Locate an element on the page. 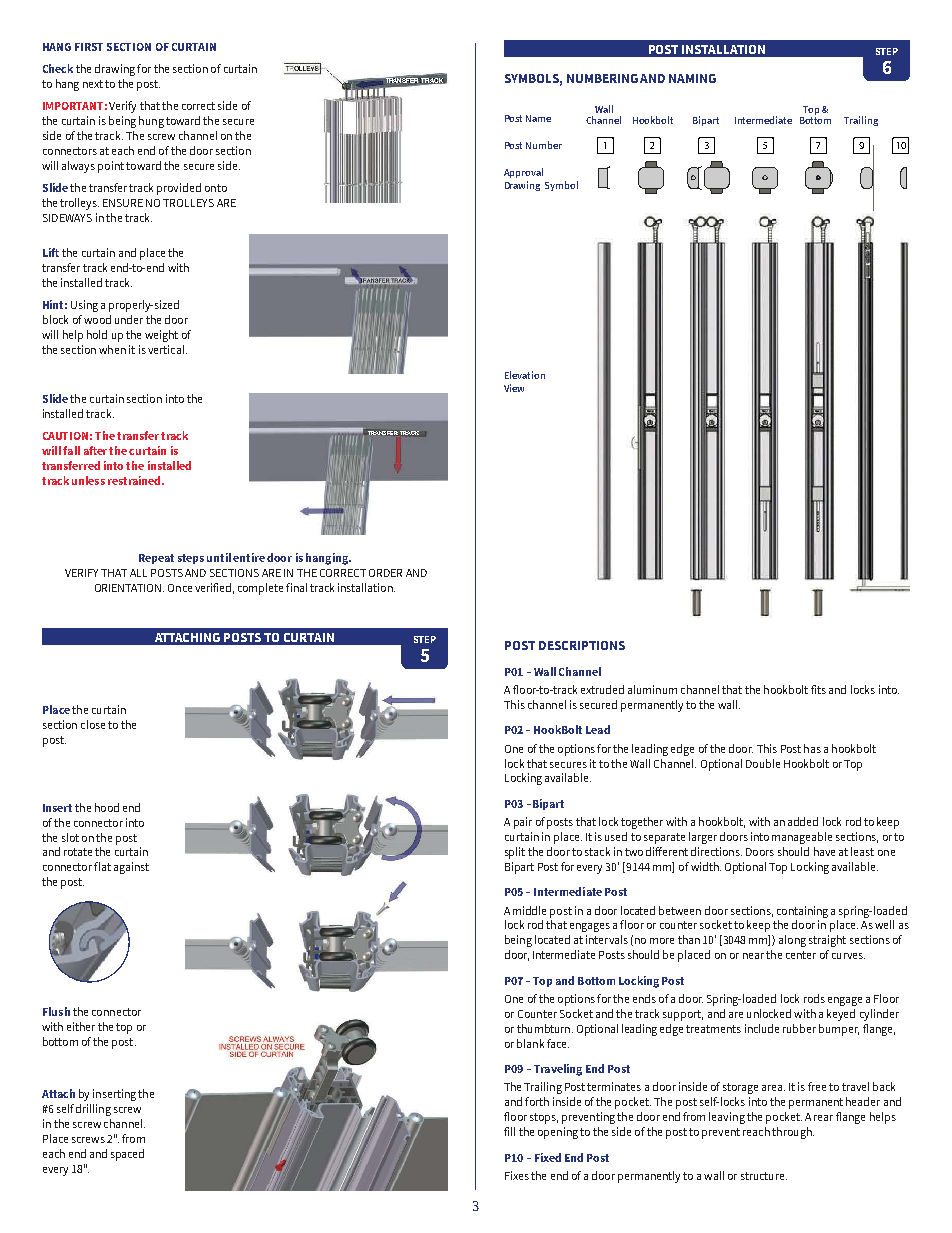  spaced is located at coordinates (127, 1155).
